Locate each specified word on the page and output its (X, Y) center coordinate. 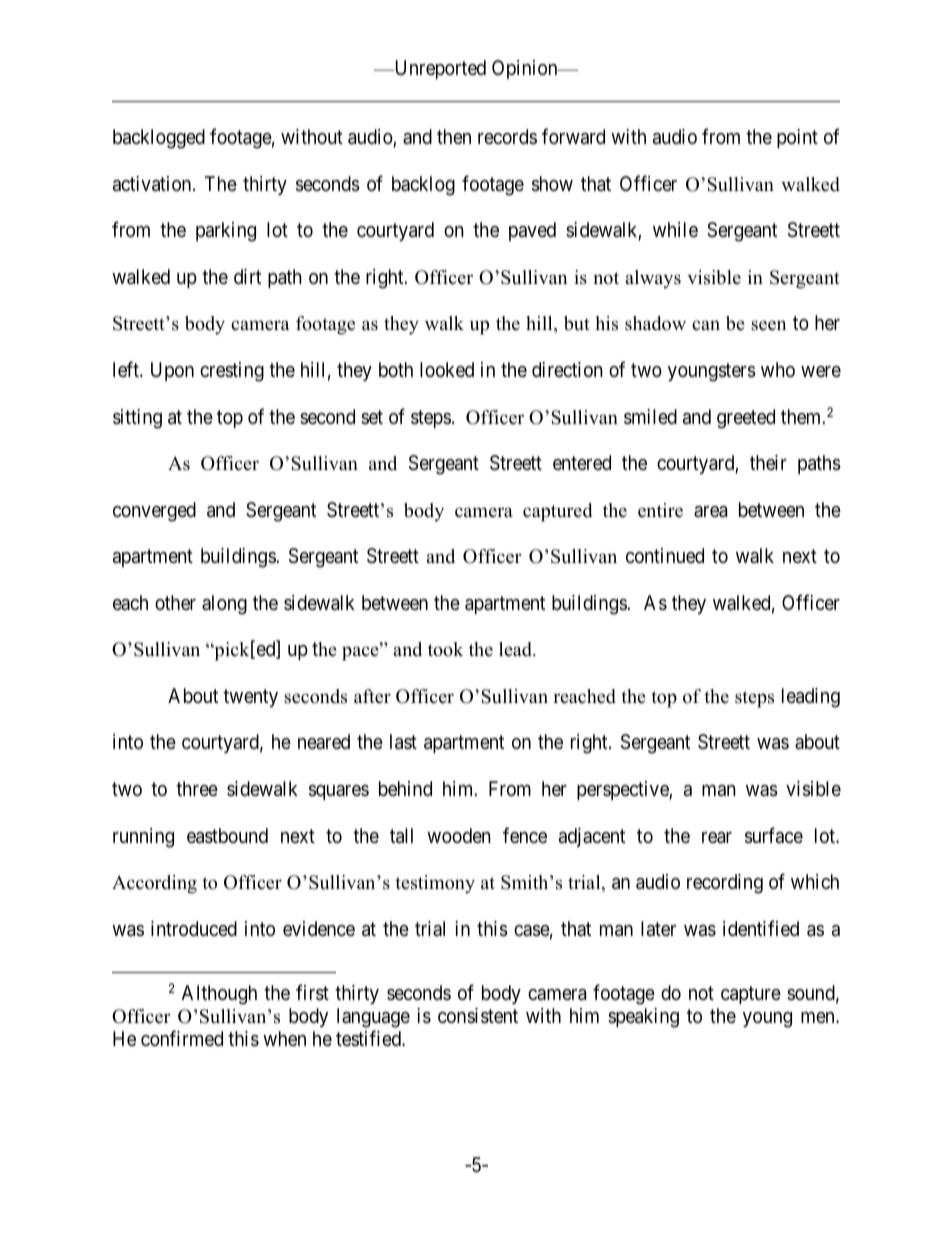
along (224, 605)
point (797, 138)
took (445, 649)
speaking (643, 1018)
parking (226, 232)
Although (219, 995)
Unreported (439, 69)
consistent (478, 1016)
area (710, 512)
